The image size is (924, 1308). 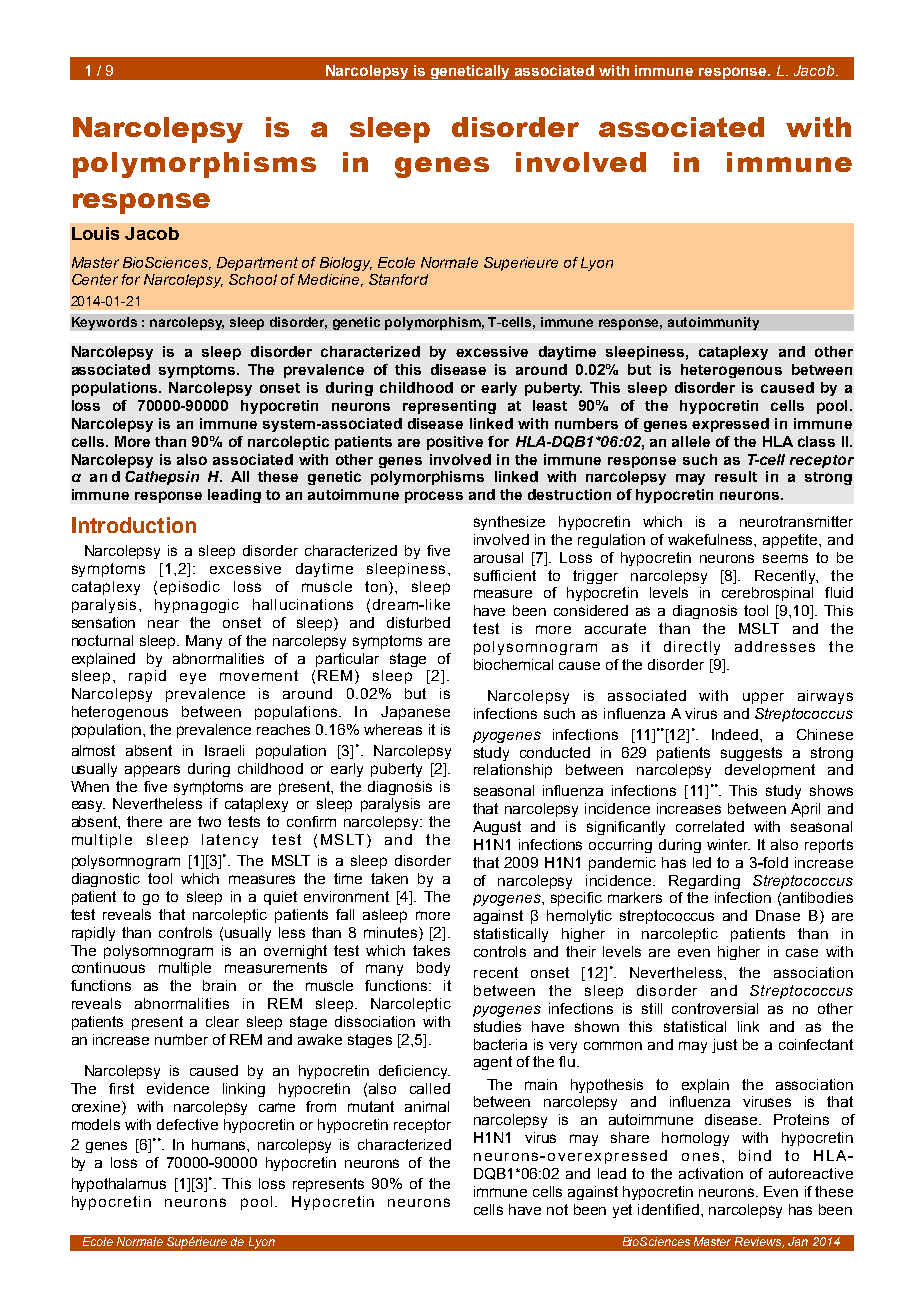 I want to click on seems, so click(x=785, y=558).
